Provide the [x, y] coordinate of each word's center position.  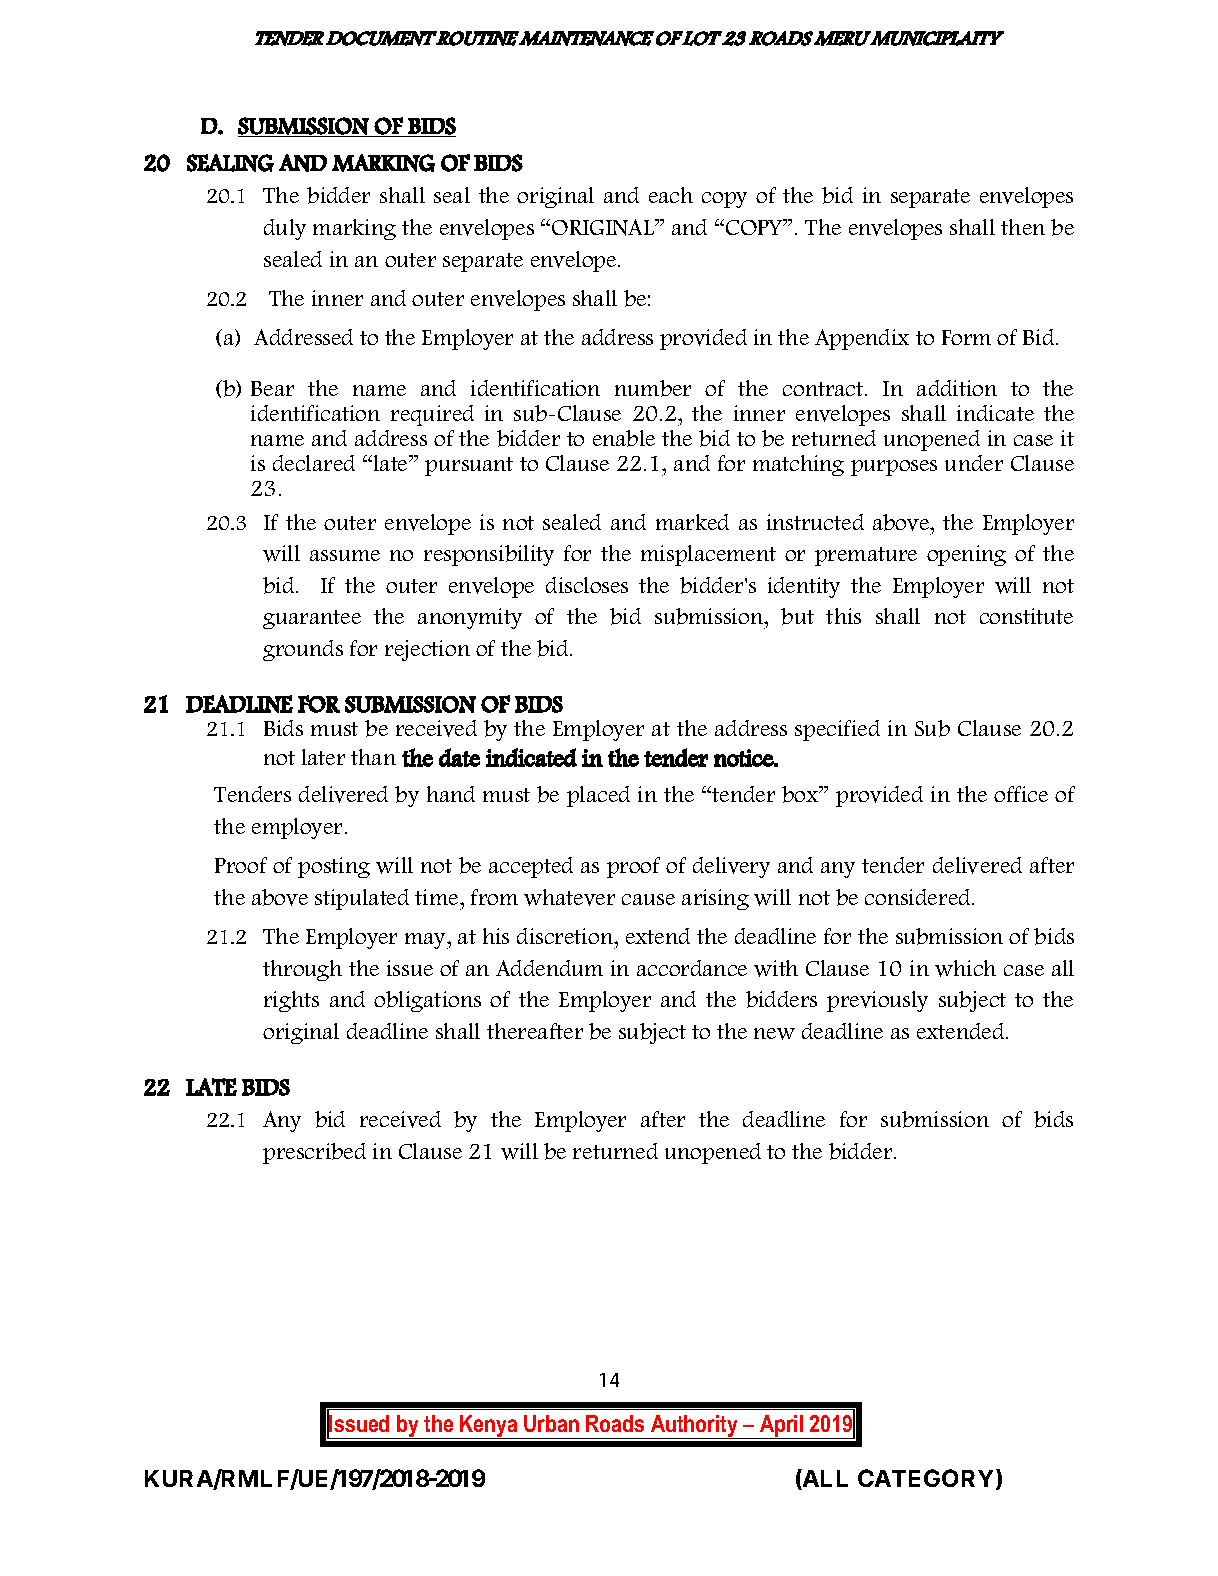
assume [345, 555]
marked [692, 522]
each [671, 195]
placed [598, 796]
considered [919, 897]
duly [285, 229]
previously [877, 1001]
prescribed [314, 1153]
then [1023, 227]
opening [966, 555]
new [774, 1034]
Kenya [489, 1427]
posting [334, 867]
